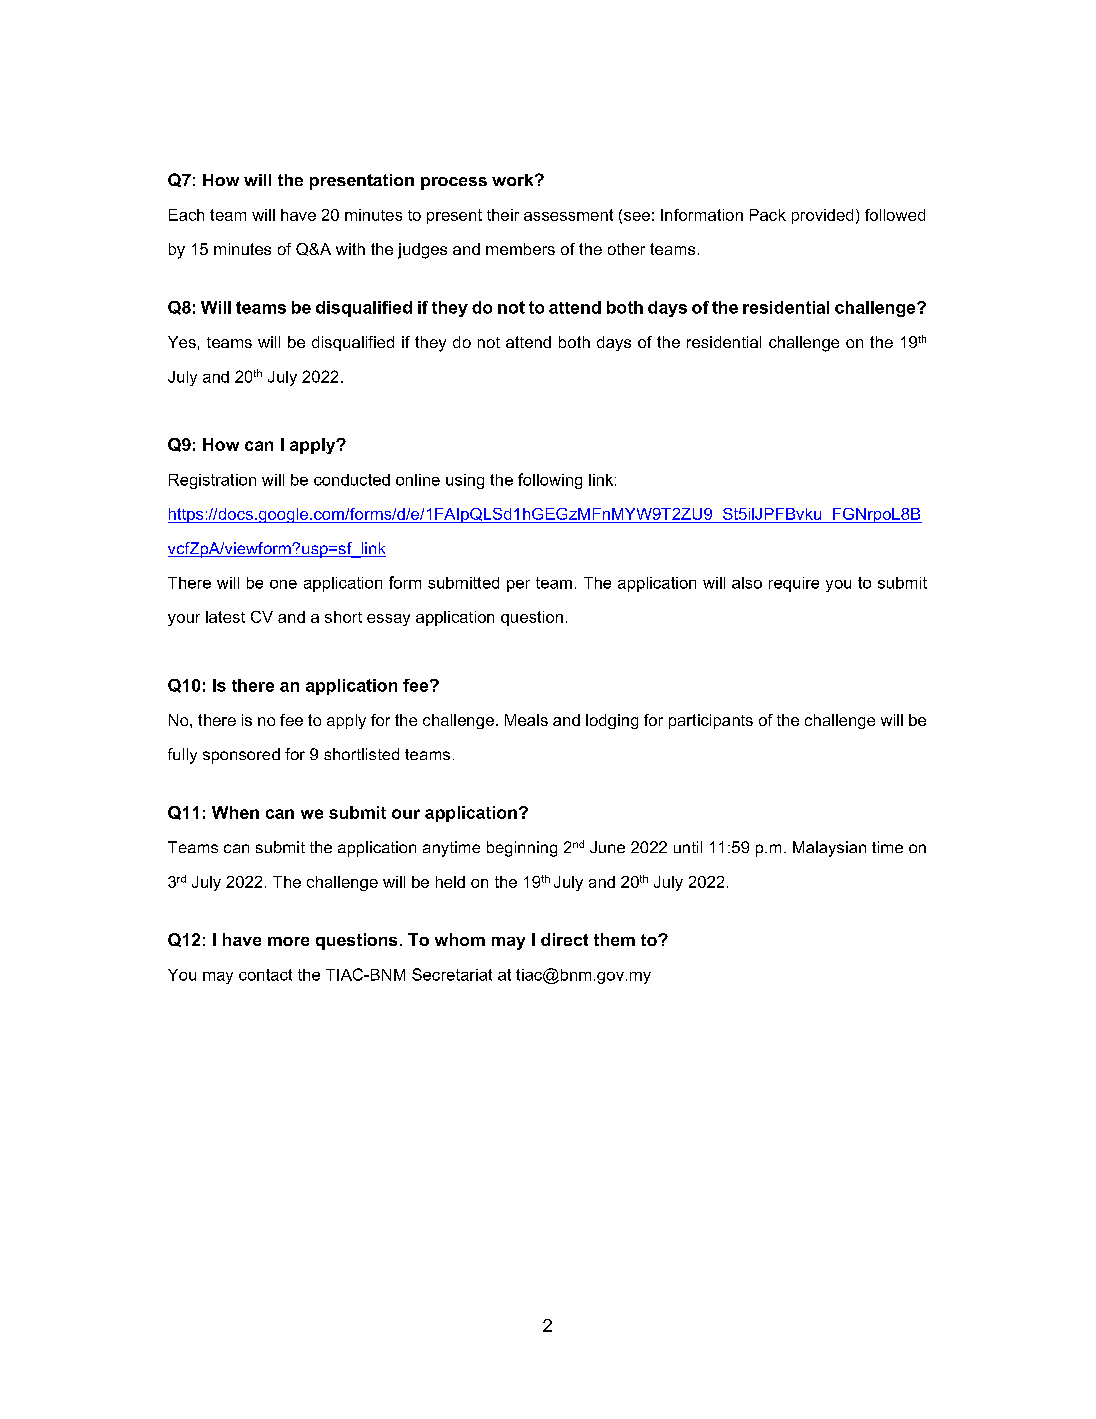  What do you see at coordinates (564, 939) in the screenshot?
I see `direct` at bounding box center [564, 939].
